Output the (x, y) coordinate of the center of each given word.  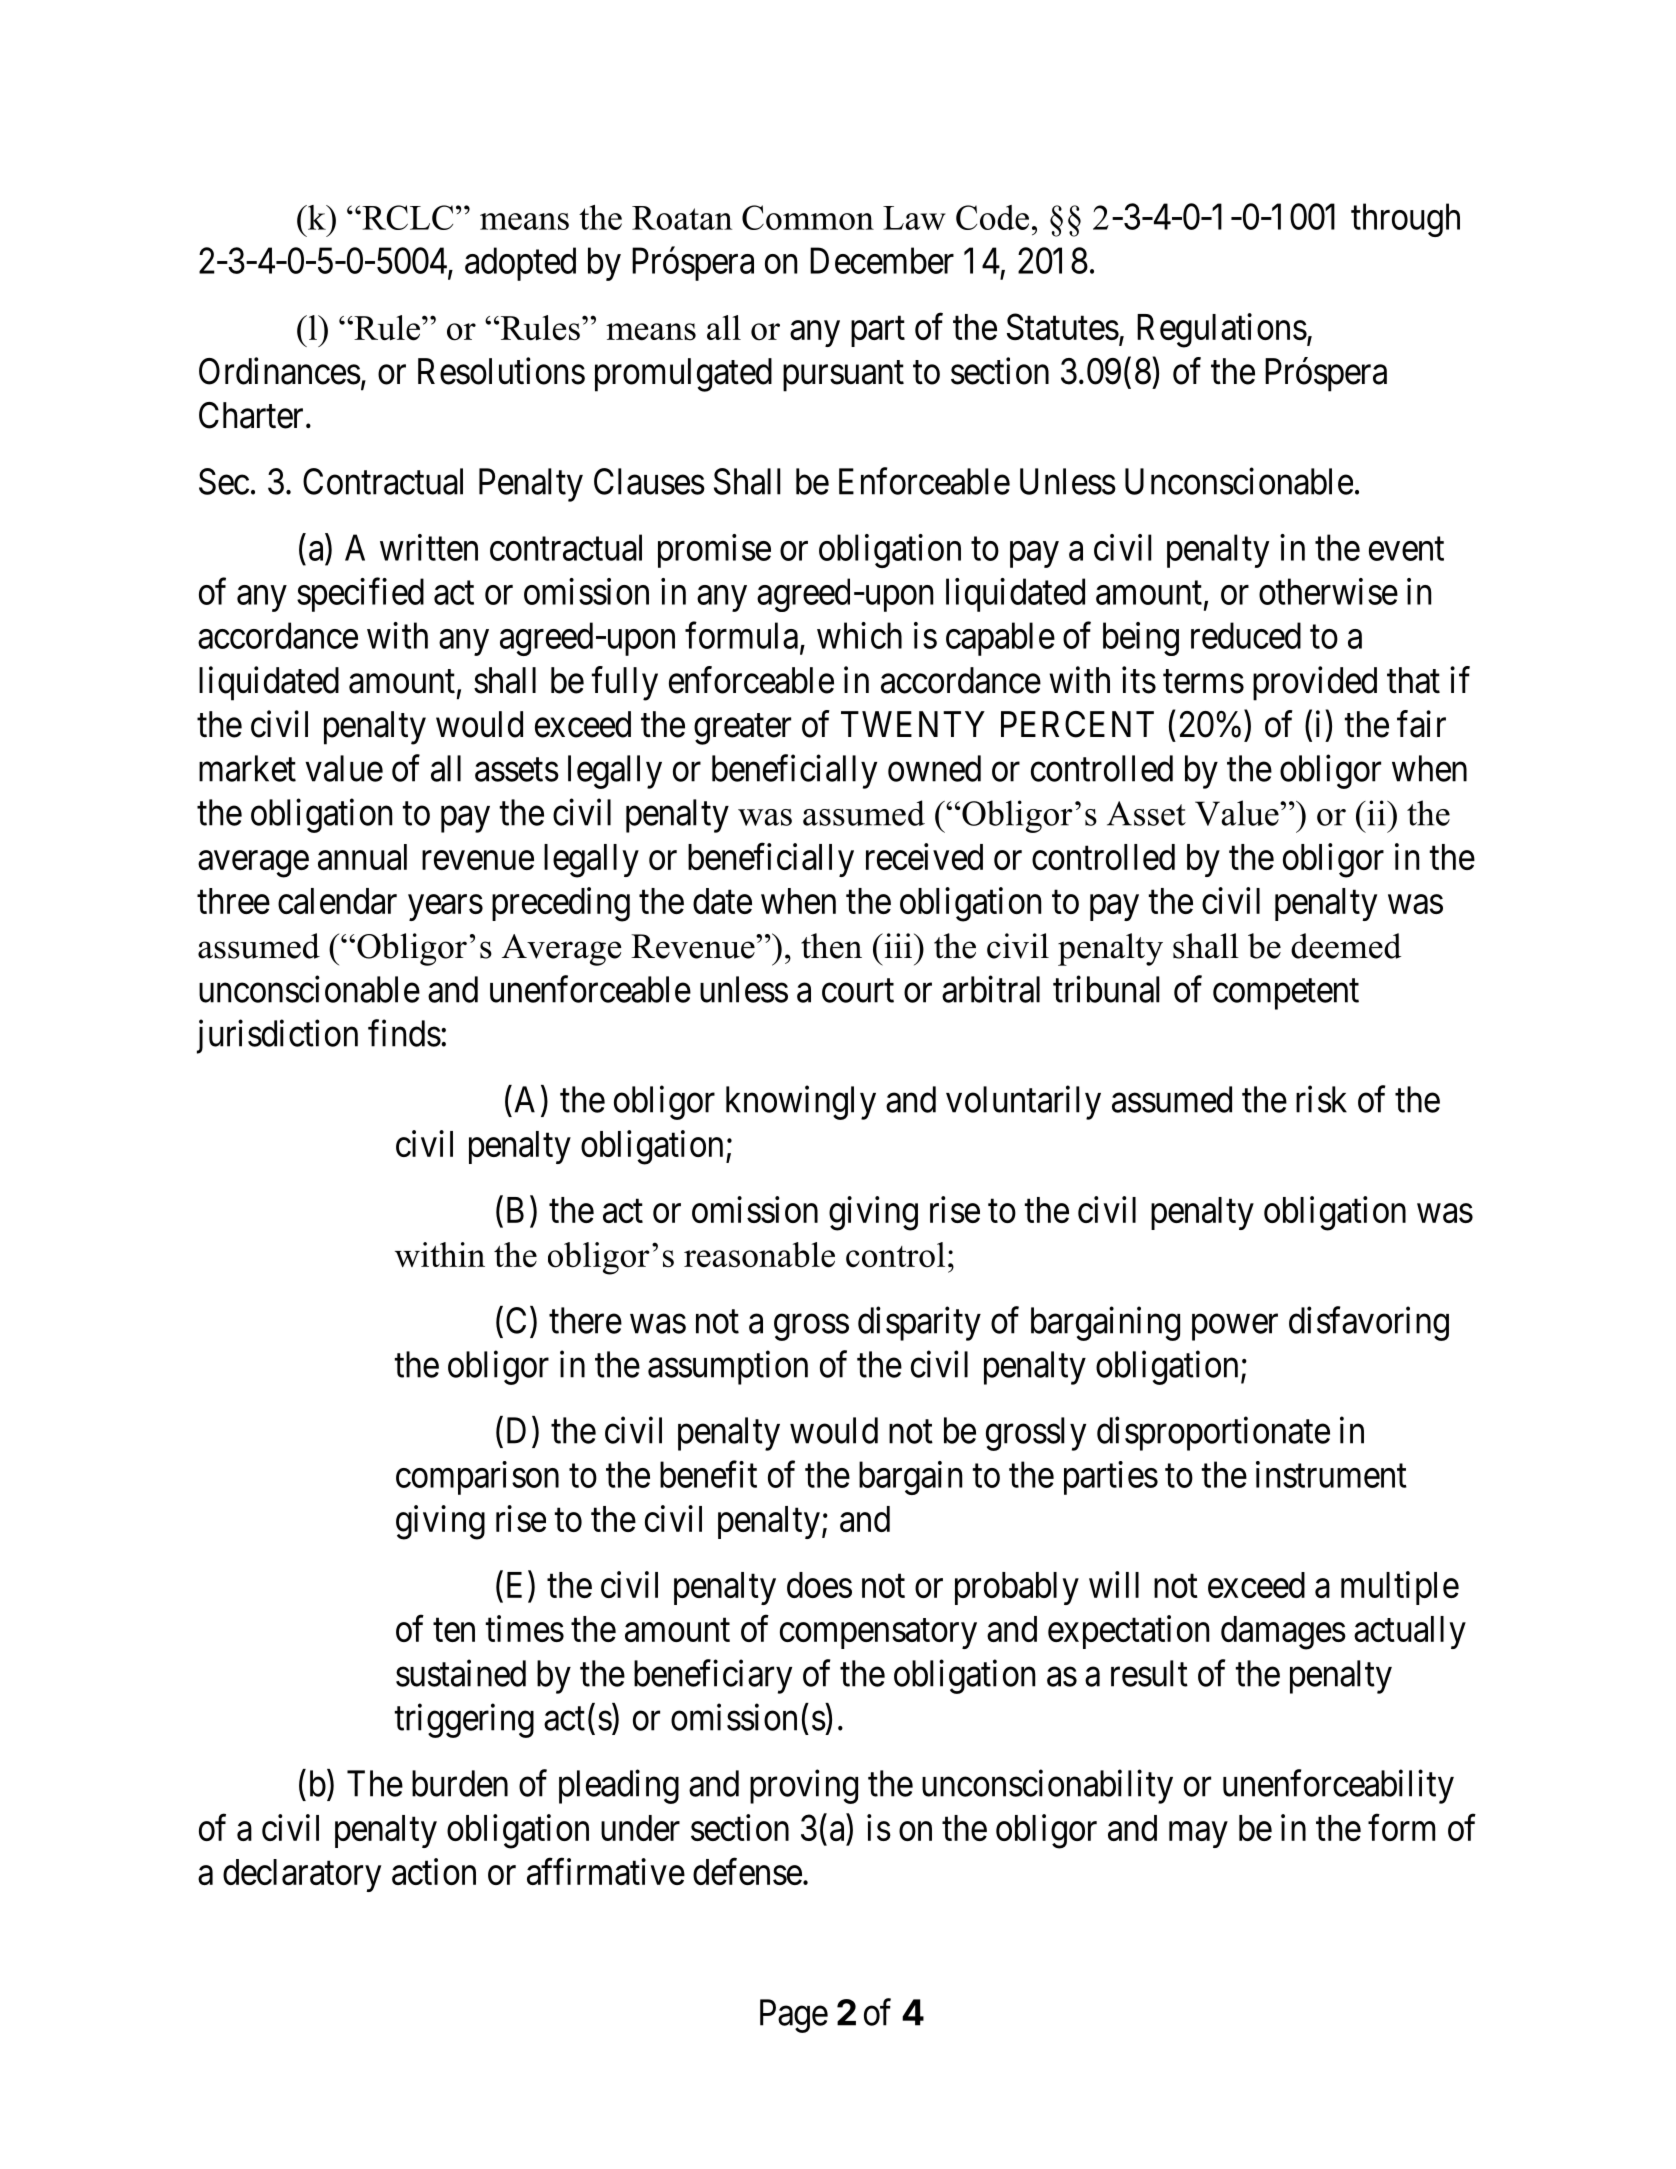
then (831, 946)
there (585, 1320)
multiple (1400, 1588)
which (859, 635)
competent (1286, 994)
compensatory (878, 1634)
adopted (520, 264)
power (1235, 1327)
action (434, 1871)
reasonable (759, 1255)
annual (362, 857)
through (1405, 220)
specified (360, 595)
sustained (461, 1673)
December (882, 260)
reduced (1246, 635)
